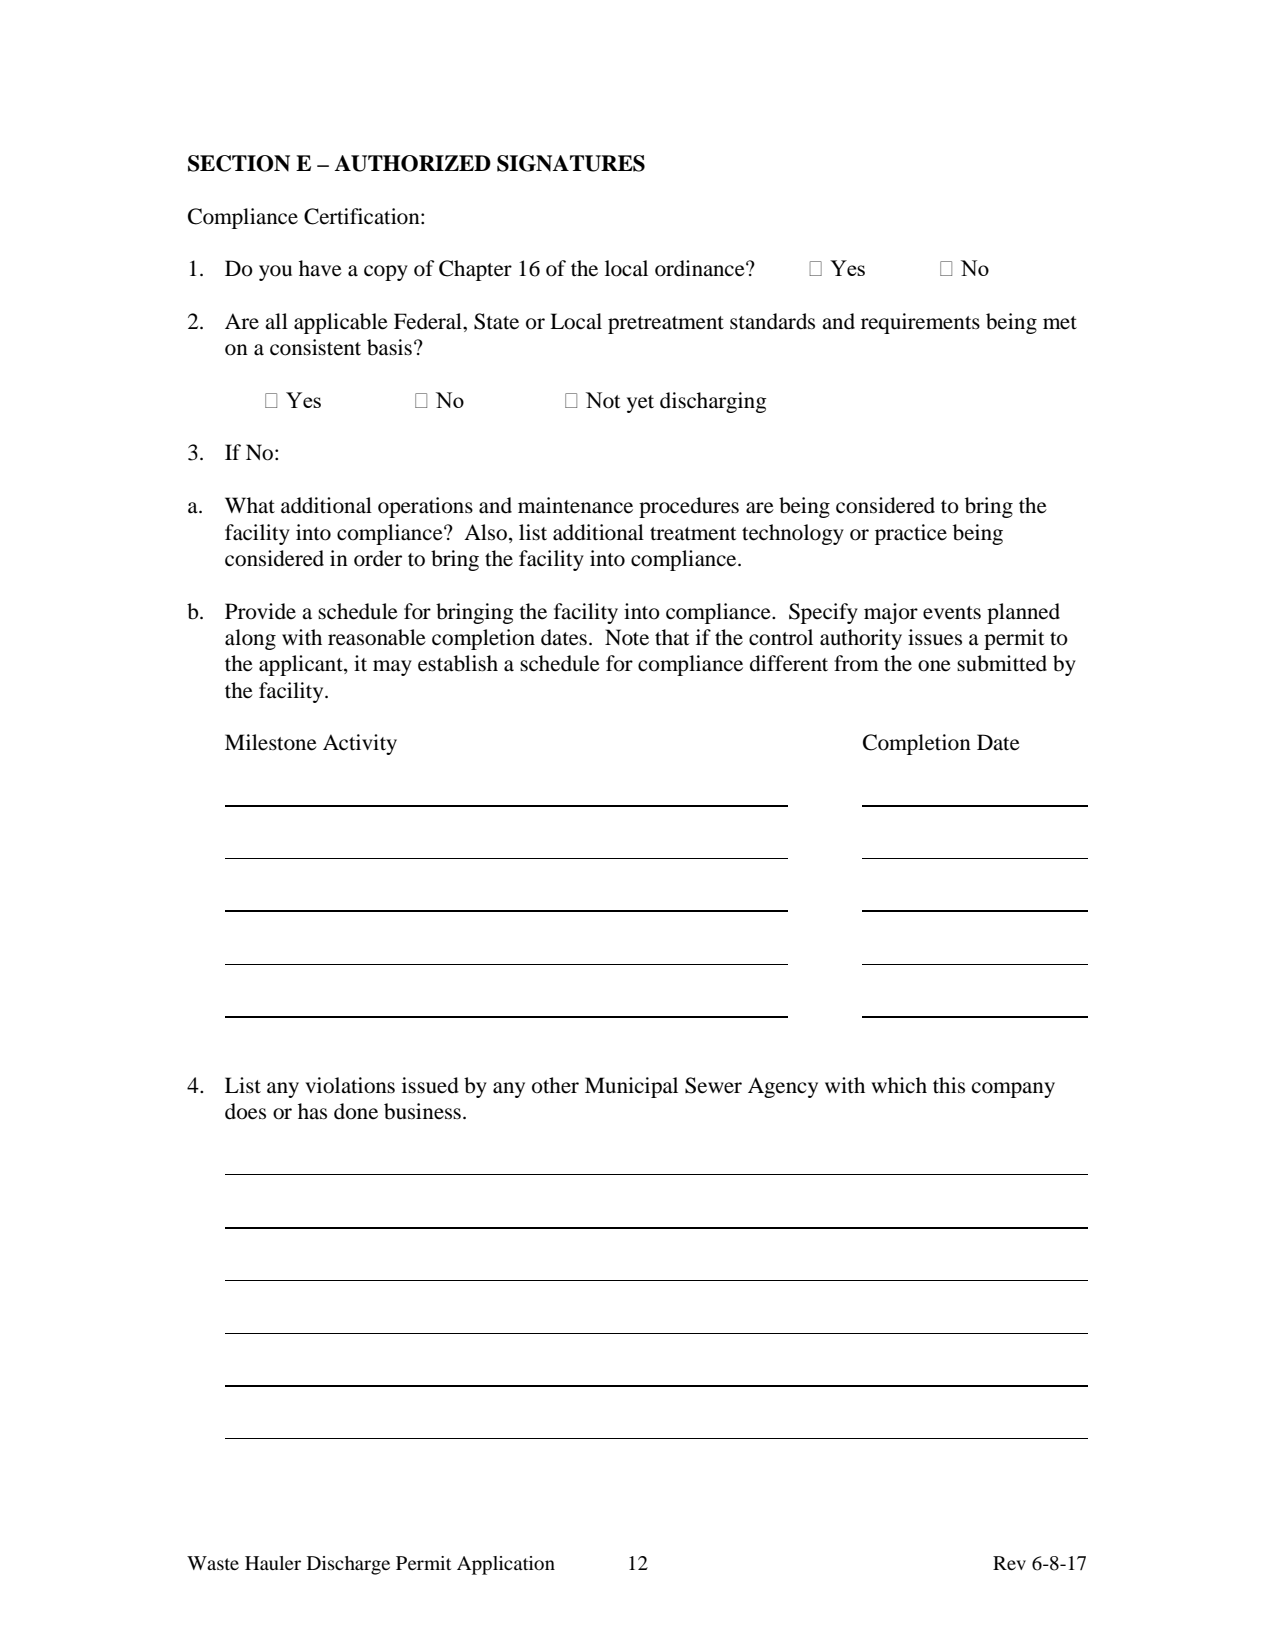  Describe the element at coordinates (360, 744) in the screenshot. I see `Activity` at that location.
